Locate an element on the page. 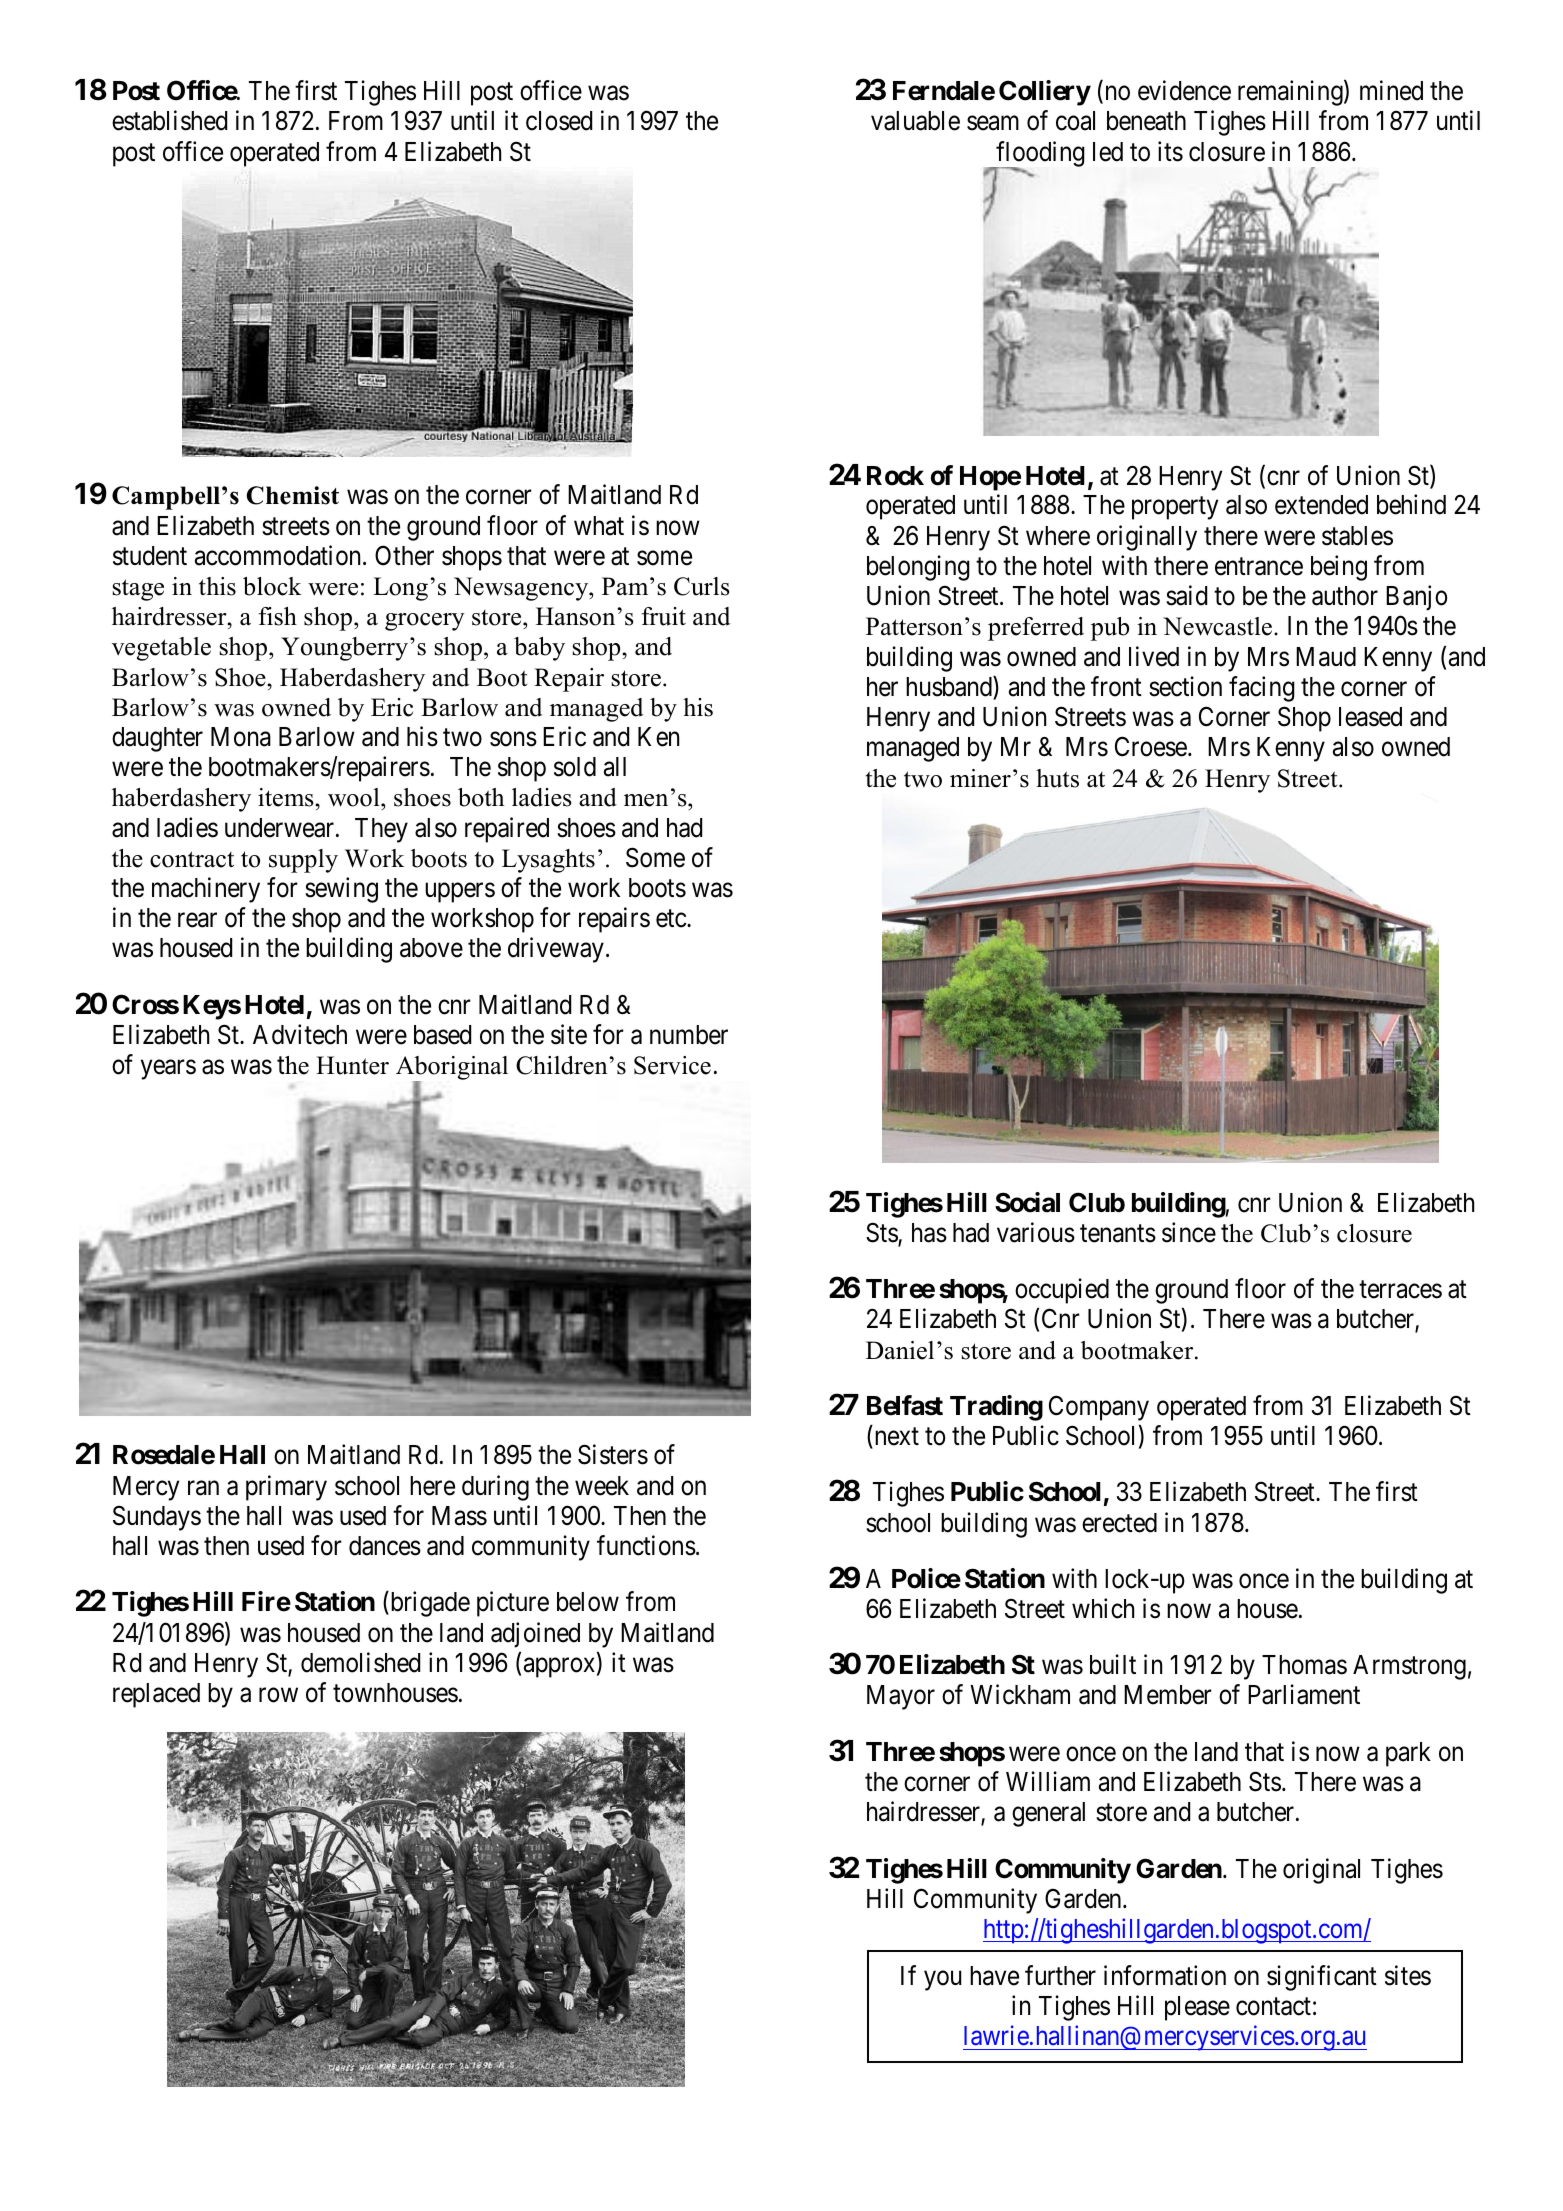  facing is located at coordinates (1262, 689).
